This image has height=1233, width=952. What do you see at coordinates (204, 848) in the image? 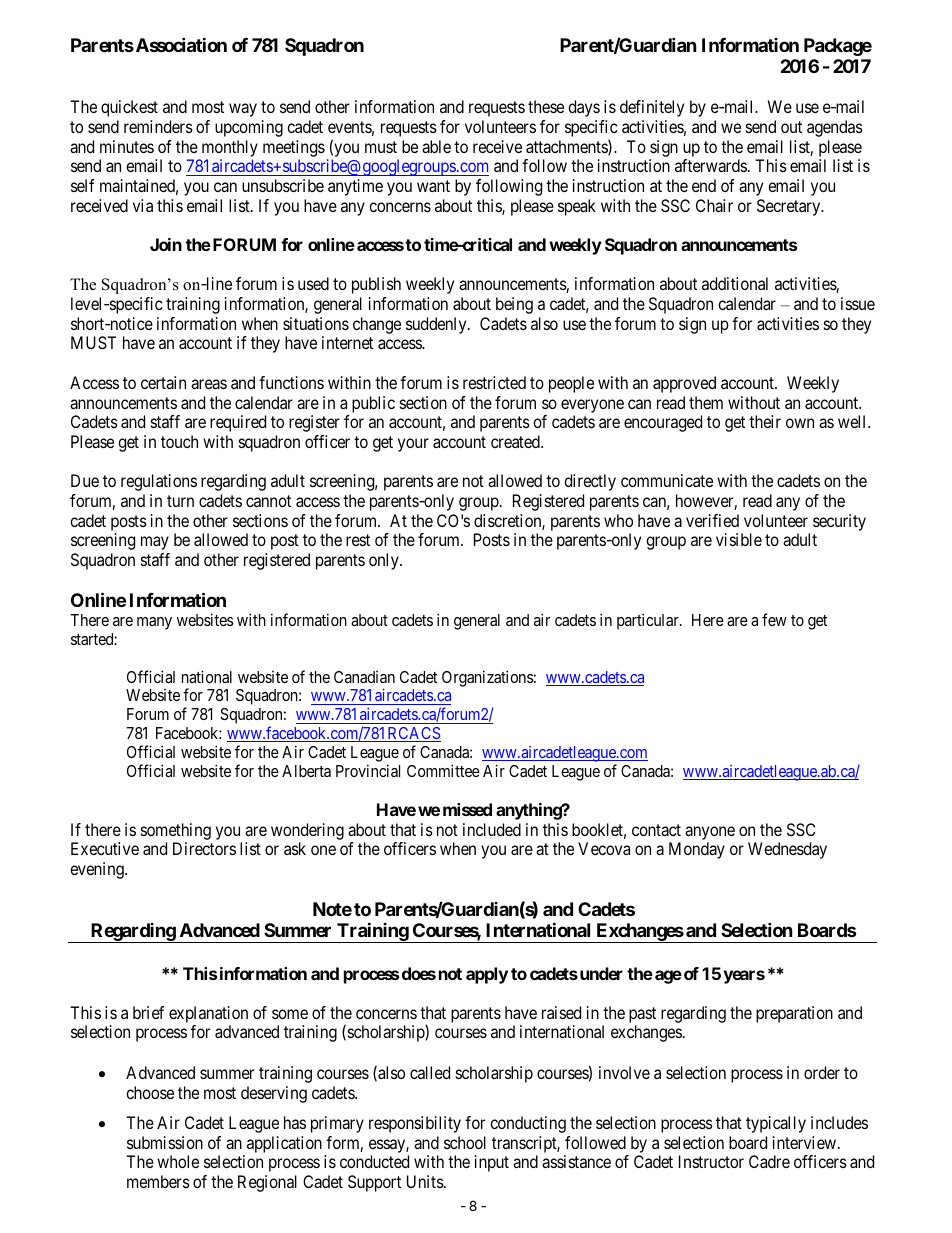
I see `Directors` at bounding box center [204, 848].
